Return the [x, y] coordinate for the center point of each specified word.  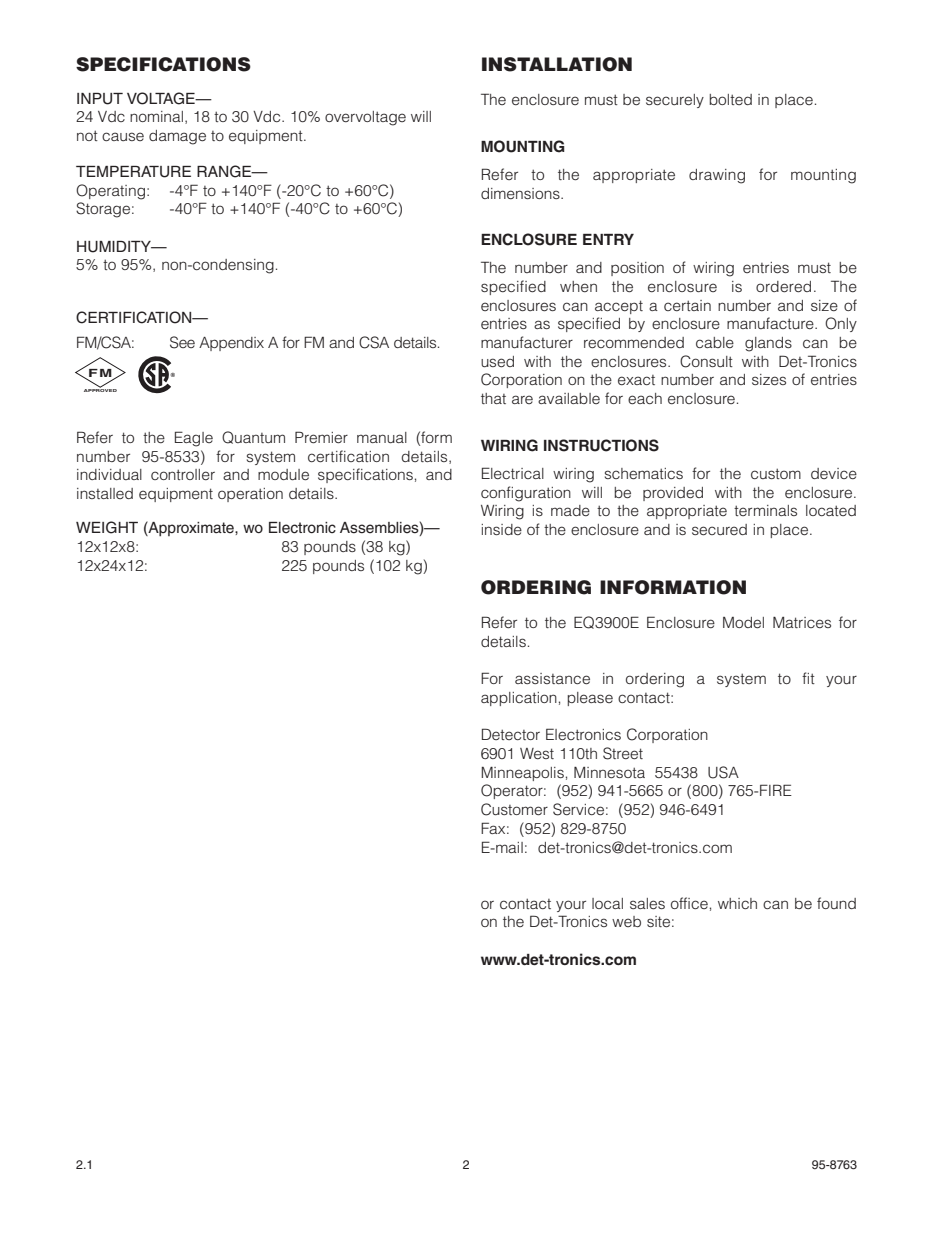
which [737, 903]
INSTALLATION [557, 64]
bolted [730, 99]
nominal [156, 116]
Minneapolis [522, 773]
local [607, 903]
